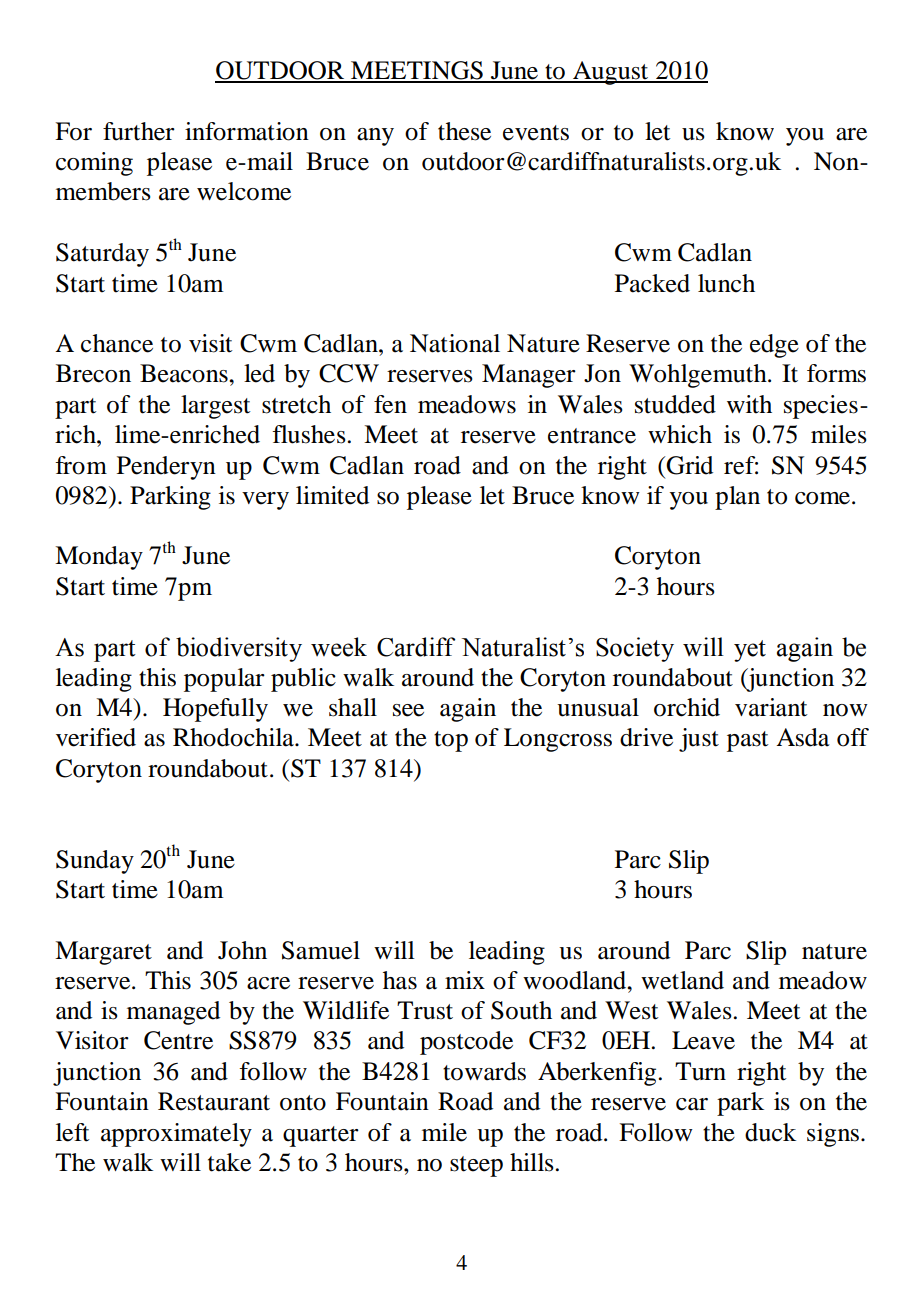 The image size is (924, 1308). Describe the element at coordinates (215, 710) in the image. I see `Hopefully` at that location.
